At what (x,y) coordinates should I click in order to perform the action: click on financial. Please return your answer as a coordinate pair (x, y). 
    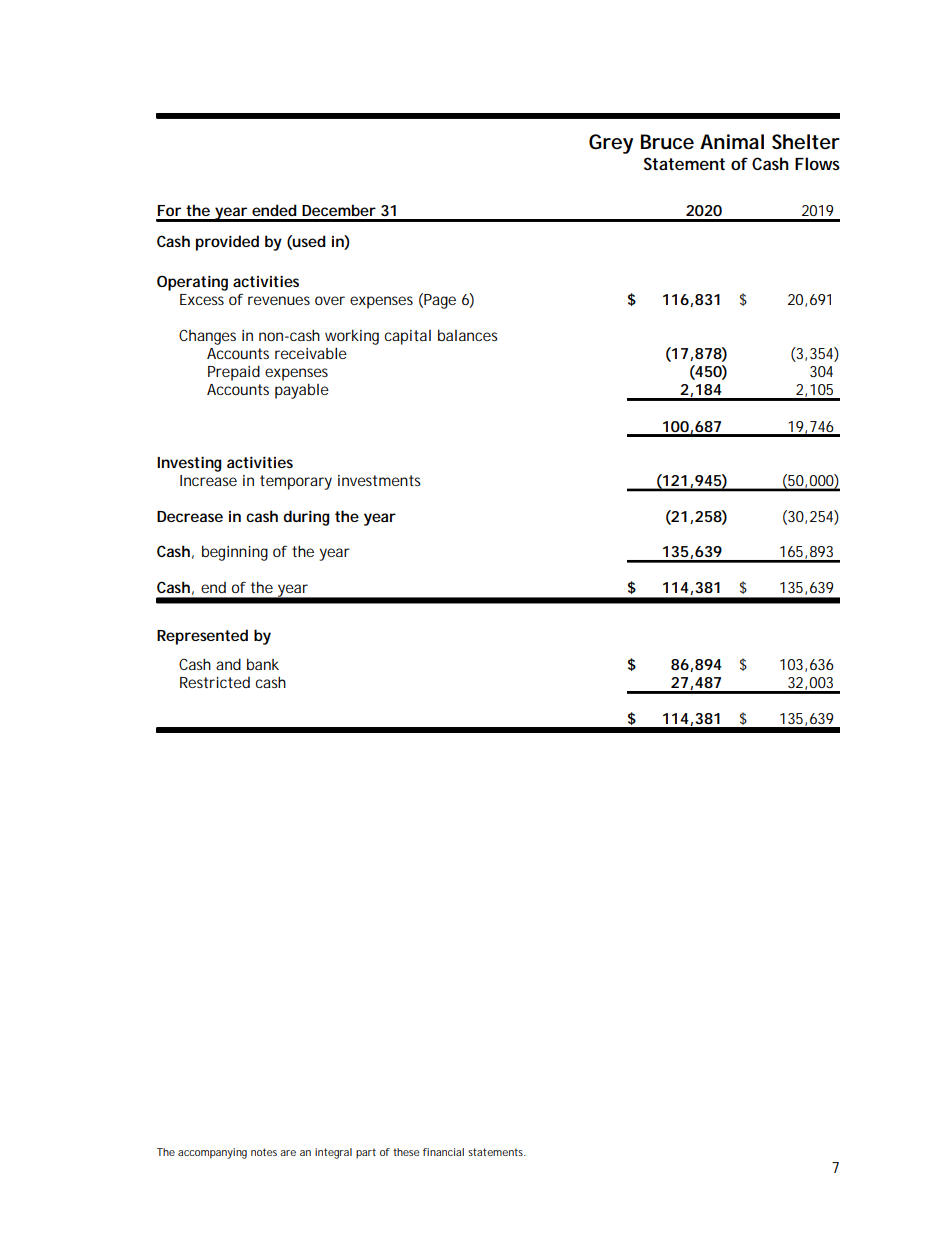
    Looking at the image, I should click on (443, 1152).
